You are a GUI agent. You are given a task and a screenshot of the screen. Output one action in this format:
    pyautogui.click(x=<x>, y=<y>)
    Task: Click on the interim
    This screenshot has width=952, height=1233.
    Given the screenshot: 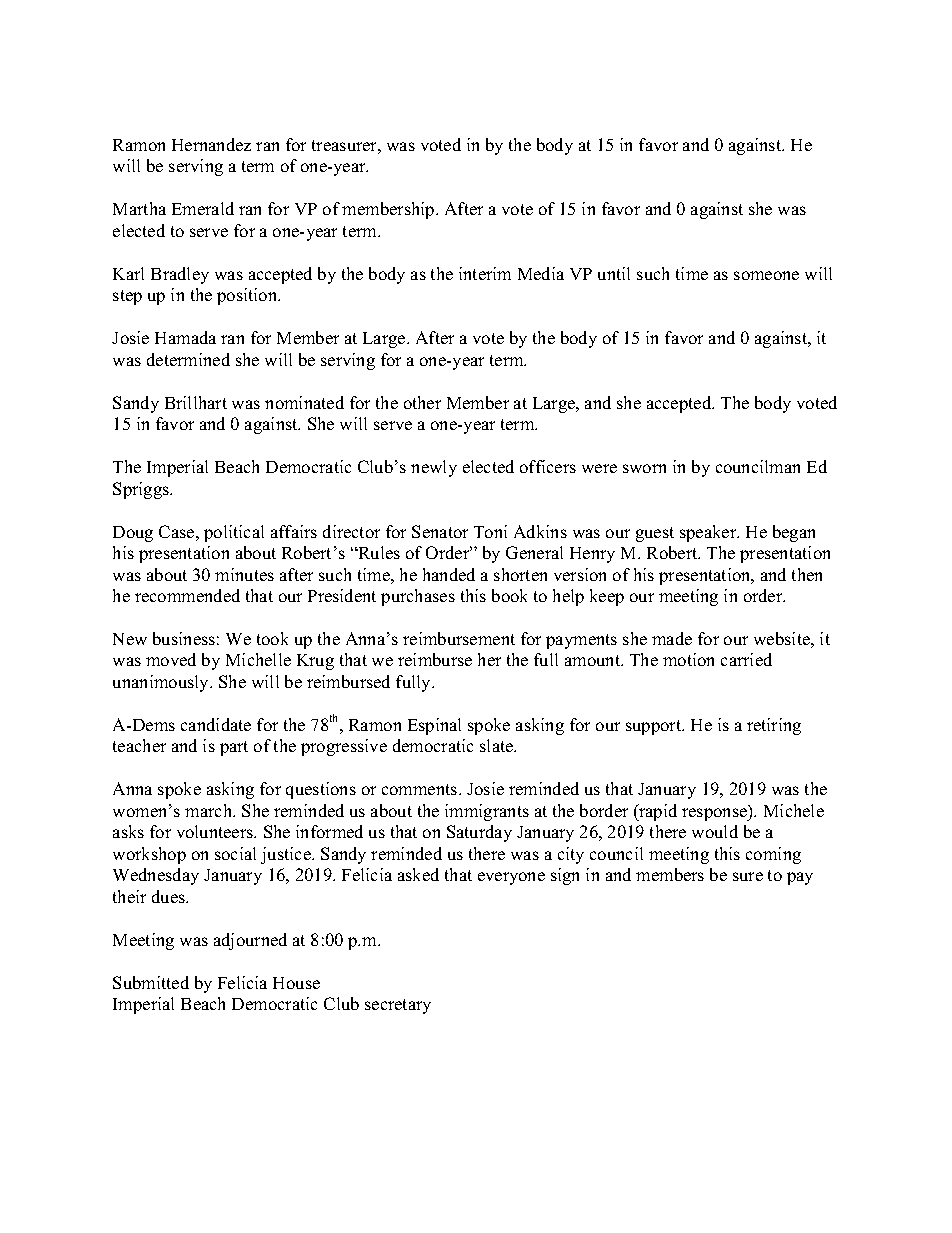 What is the action you would take?
    pyautogui.click(x=485, y=273)
